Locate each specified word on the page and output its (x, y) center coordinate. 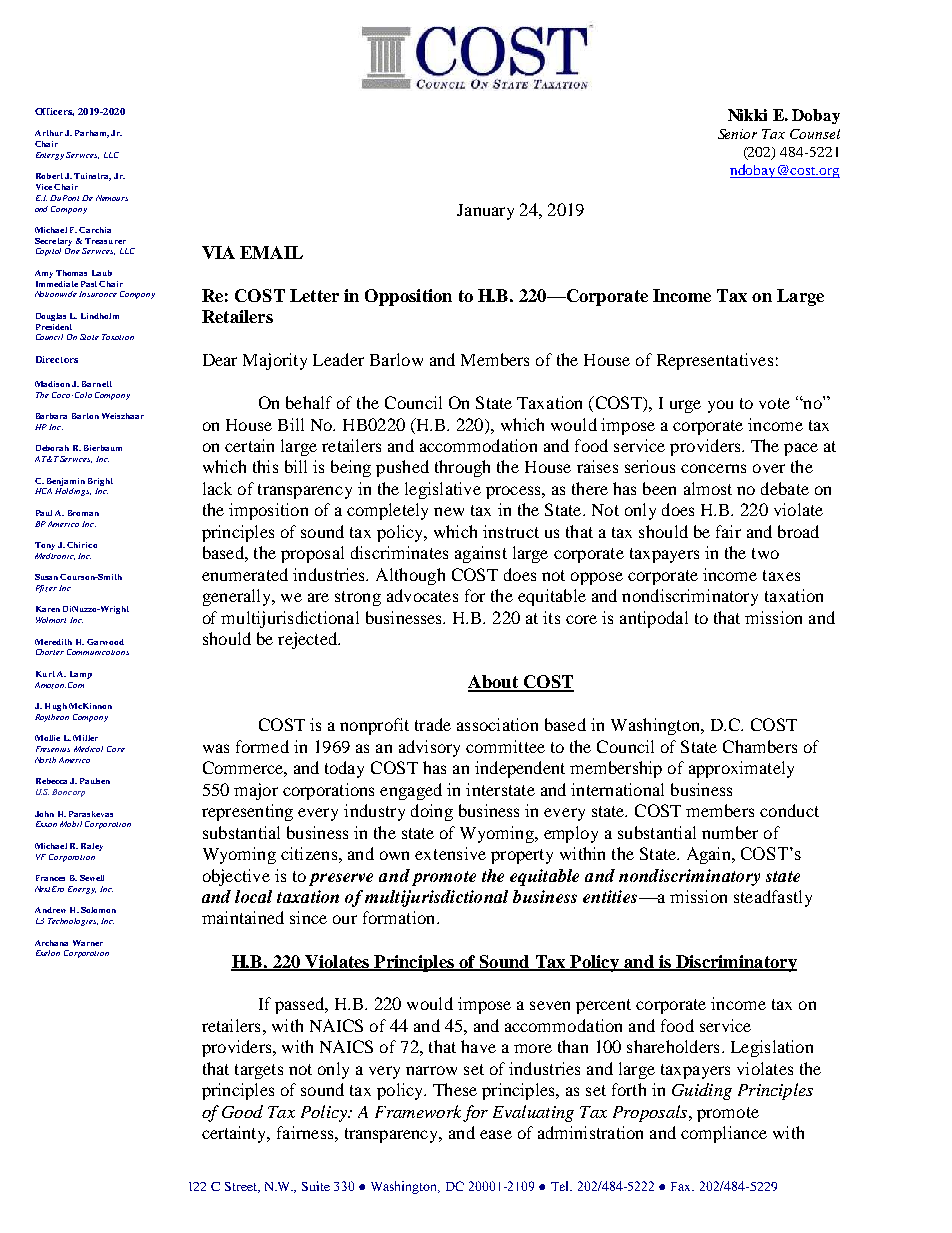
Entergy (50, 156)
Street (242, 1187)
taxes (781, 575)
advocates (422, 595)
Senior (737, 134)
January (485, 212)
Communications (98, 652)
